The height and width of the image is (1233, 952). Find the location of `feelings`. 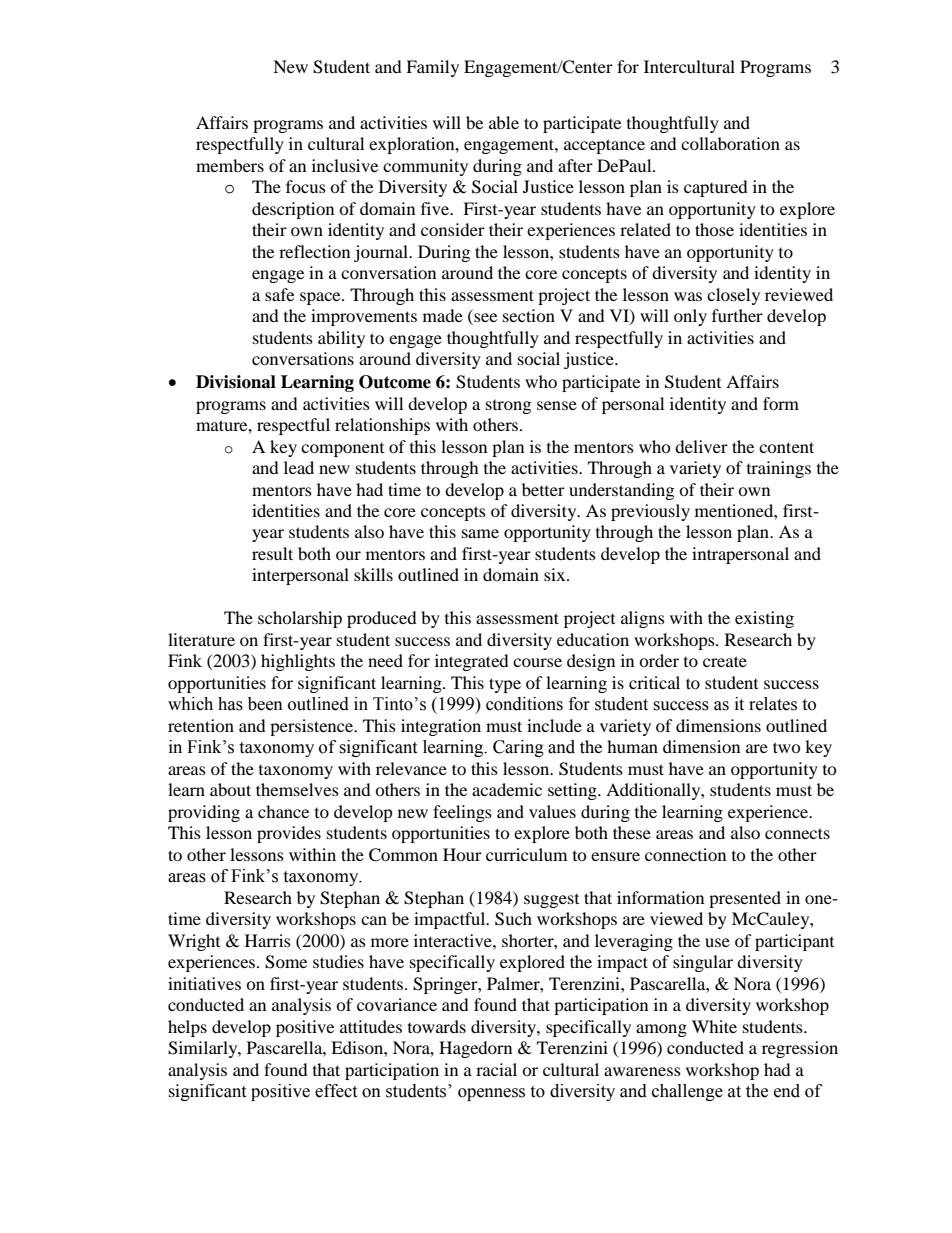

feelings is located at coordinates (462, 813).
